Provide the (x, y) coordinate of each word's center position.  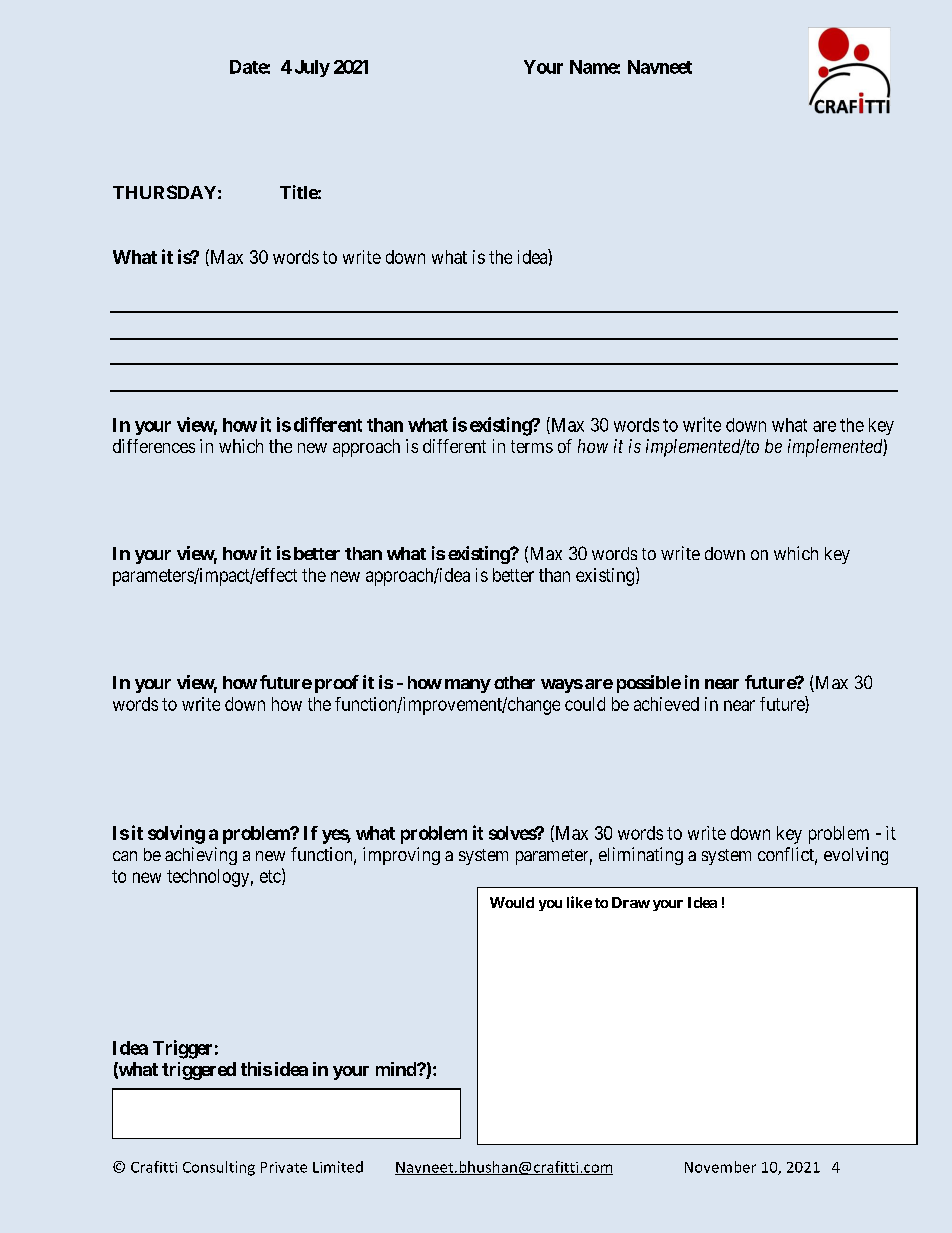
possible (649, 684)
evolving (856, 856)
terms (532, 446)
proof (337, 684)
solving (176, 834)
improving (401, 856)
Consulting (219, 1168)
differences (154, 446)
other (514, 682)
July (312, 68)
